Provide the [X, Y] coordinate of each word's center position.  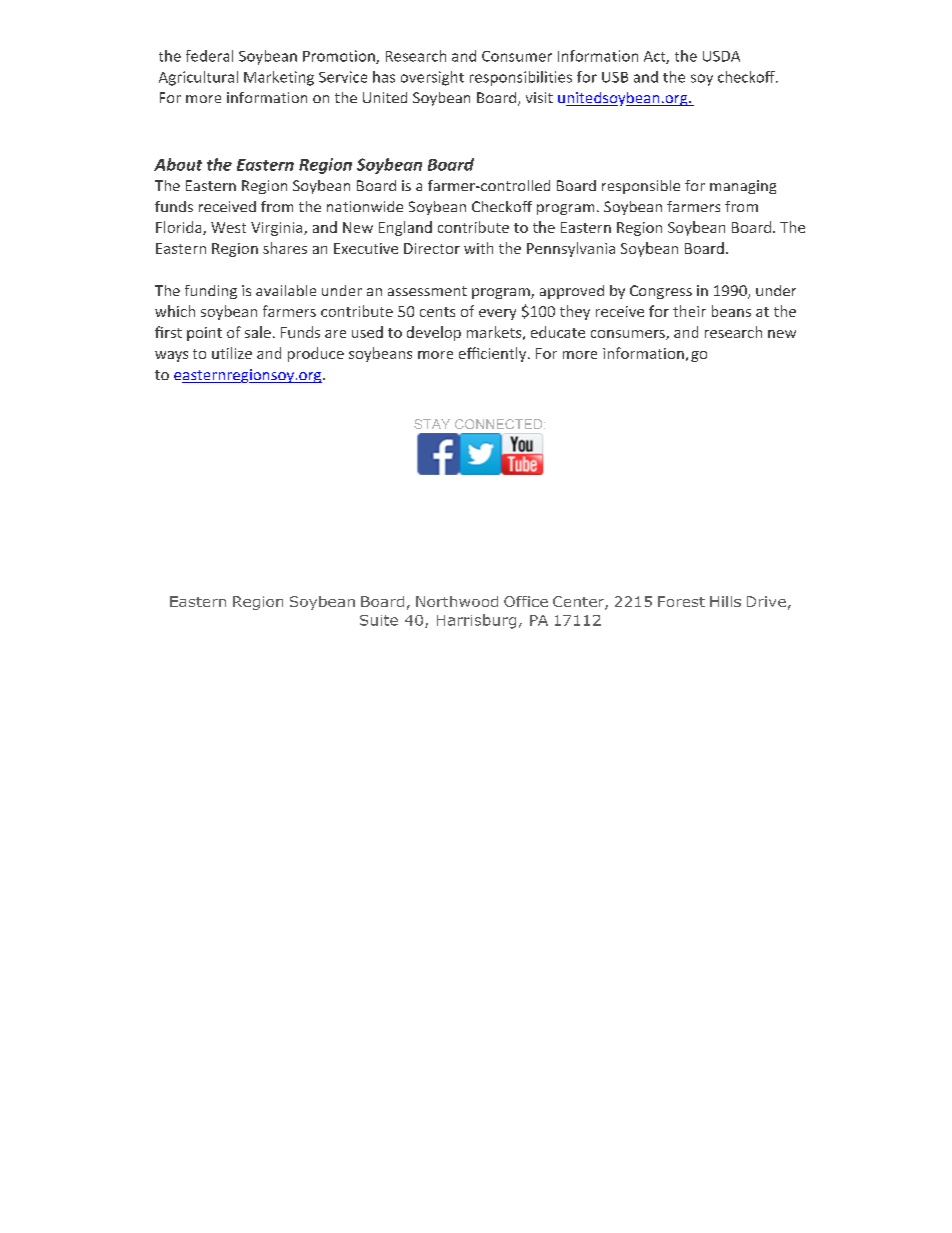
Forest [681, 601]
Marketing [279, 78]
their [689, 311]
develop [434, 333]
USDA [721, 56]
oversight [432, 78]
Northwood [457, 601]
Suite [379, 620]
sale [258, 332]
